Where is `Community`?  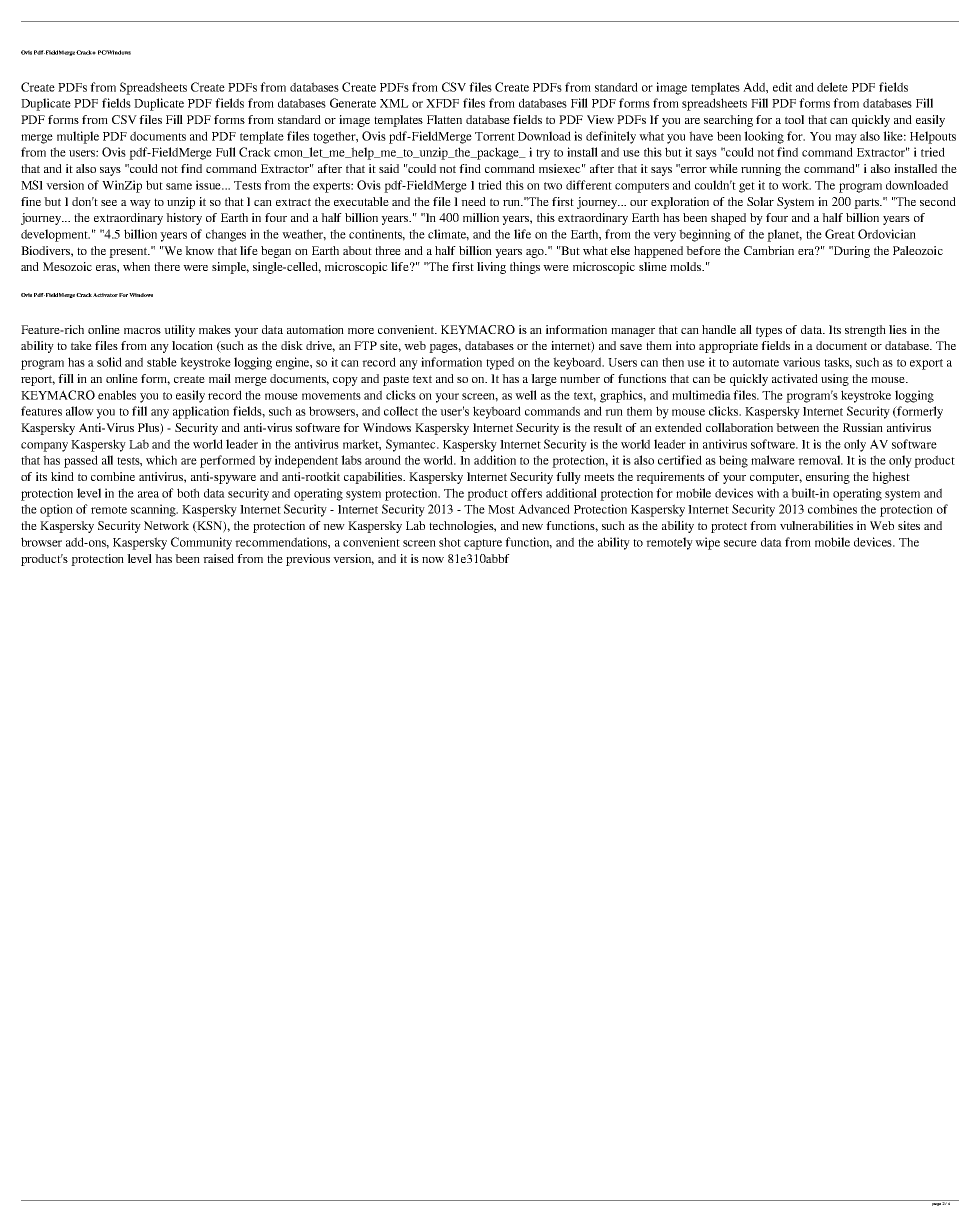 Community is located at coordinates (201, 543).
